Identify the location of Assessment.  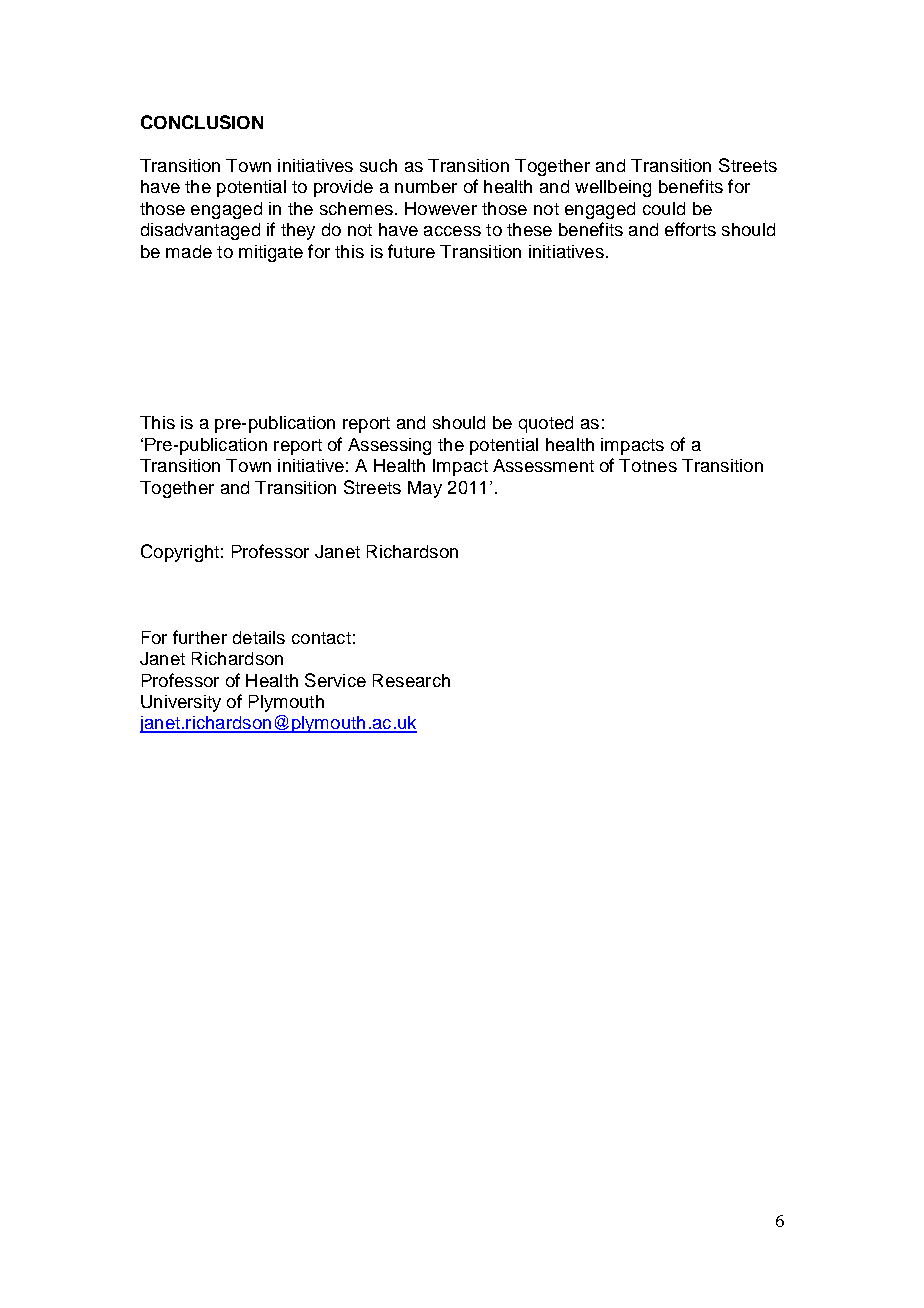
(543, 465).
